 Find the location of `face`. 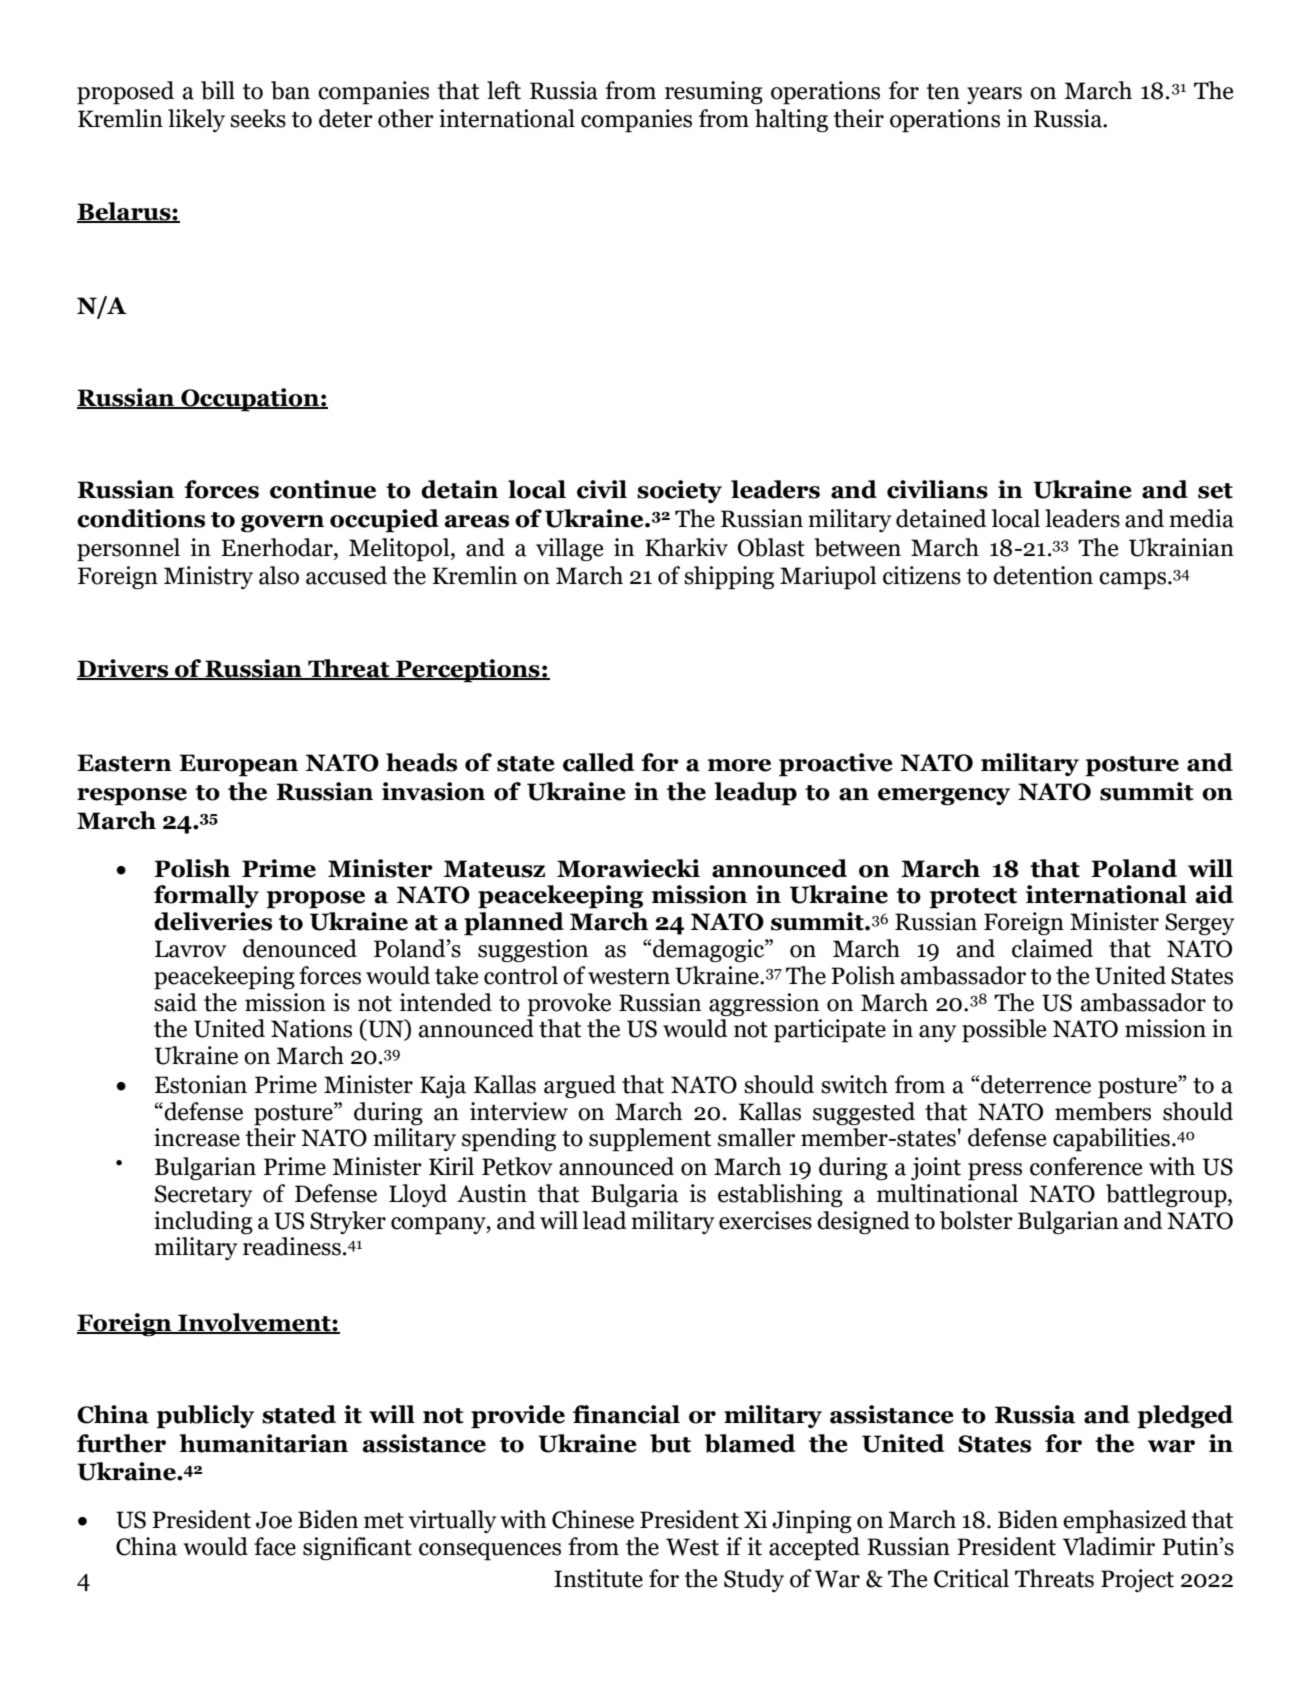

face is located at coordinates (275, 1546).
